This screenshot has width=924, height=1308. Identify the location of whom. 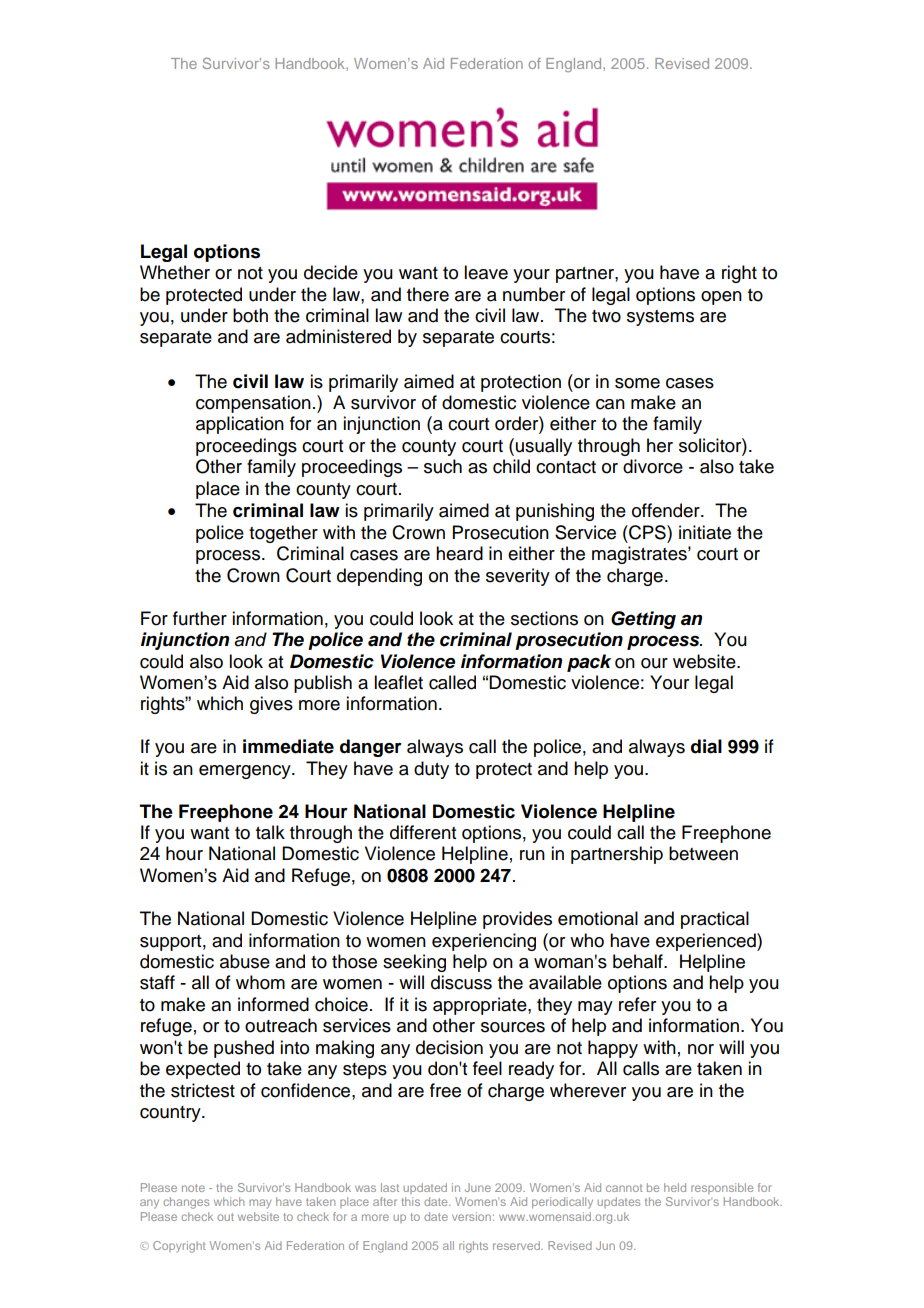
(260, 982).
